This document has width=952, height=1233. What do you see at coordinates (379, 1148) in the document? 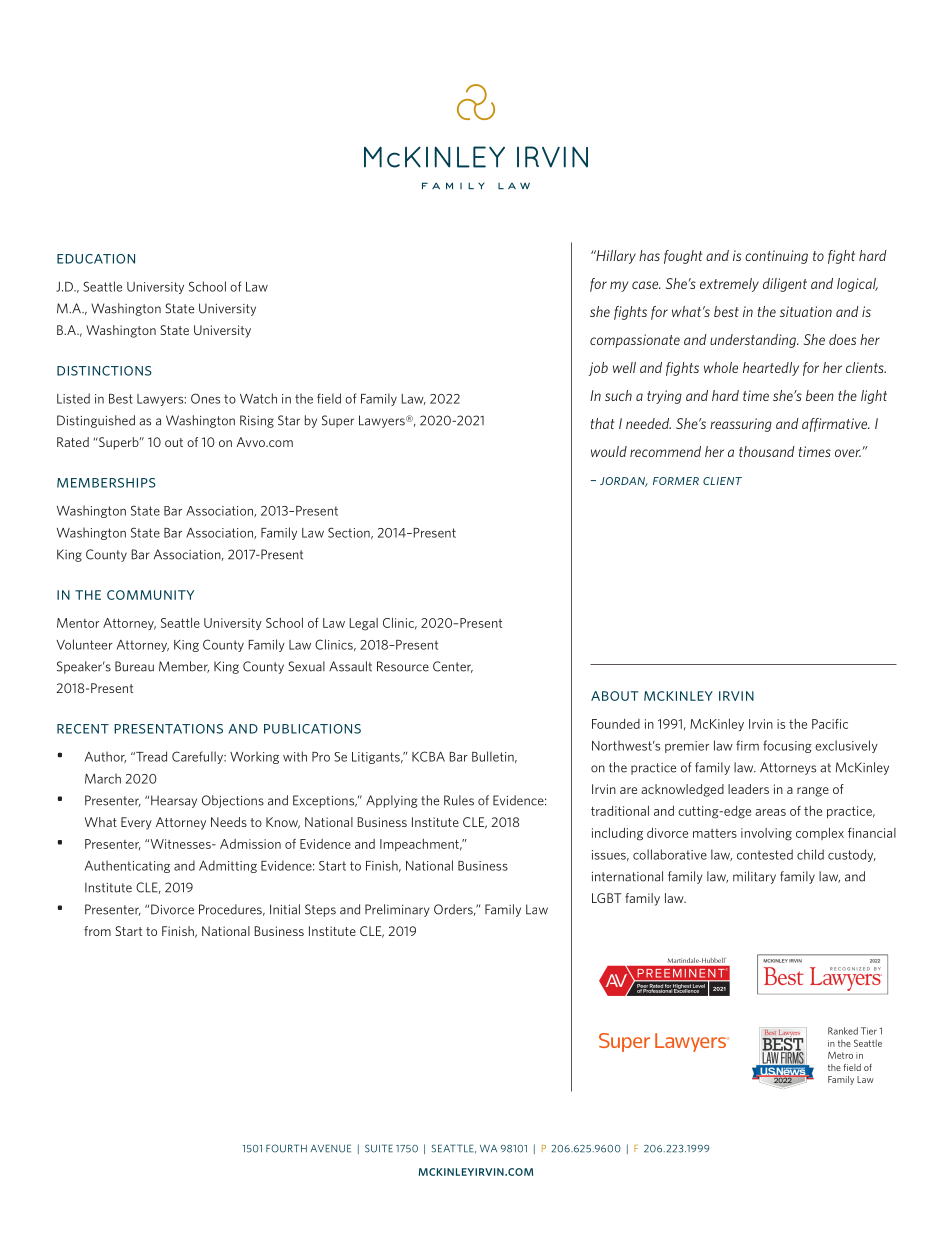
I see `SUITE` at bounding box center [379, 1148].
